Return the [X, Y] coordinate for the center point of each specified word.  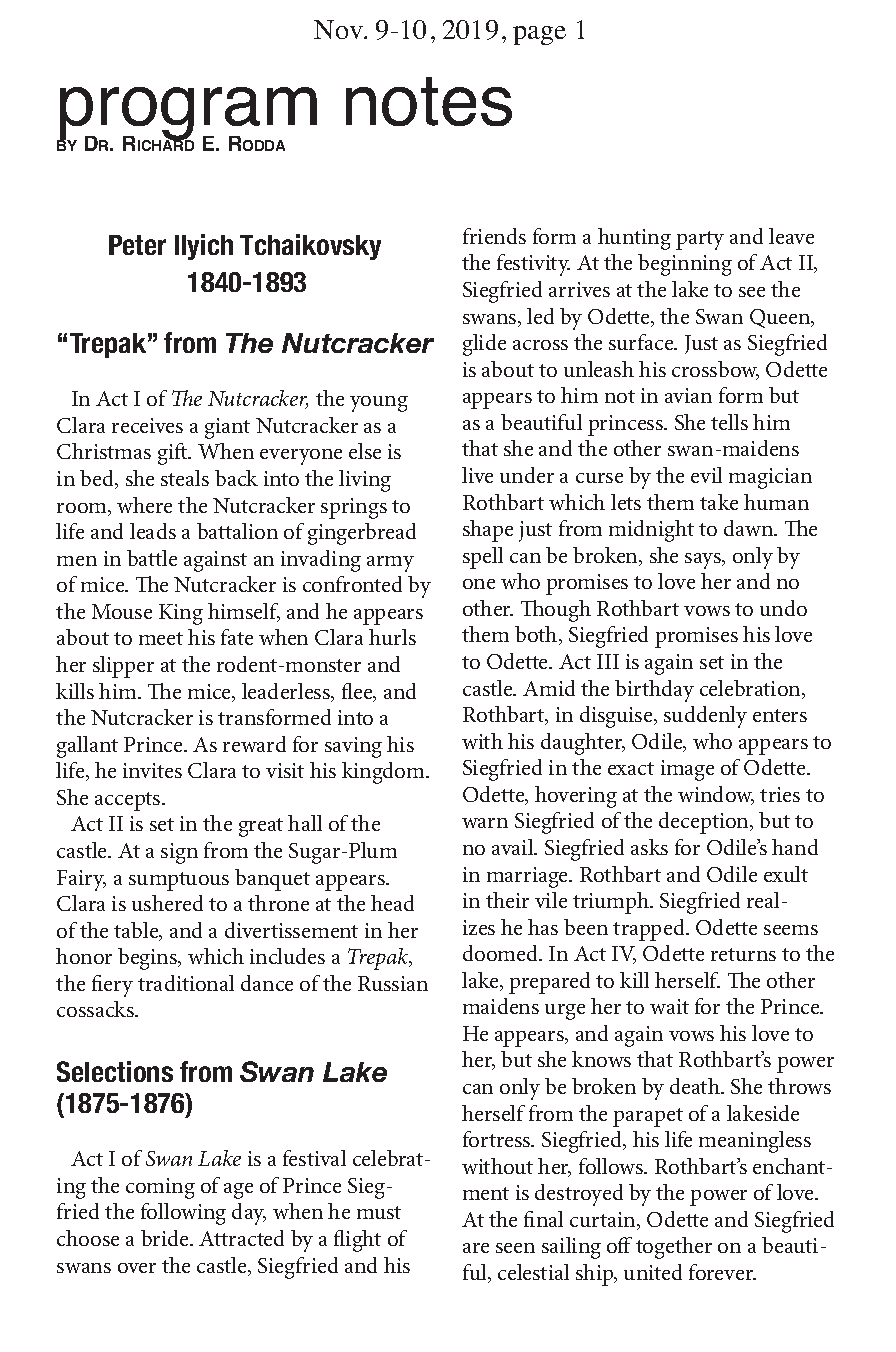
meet [161, 638]
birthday [654, 691]
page [539, 35]
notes [429, 101]
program [188, 115]
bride [166, 1238]
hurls [392, 637]
